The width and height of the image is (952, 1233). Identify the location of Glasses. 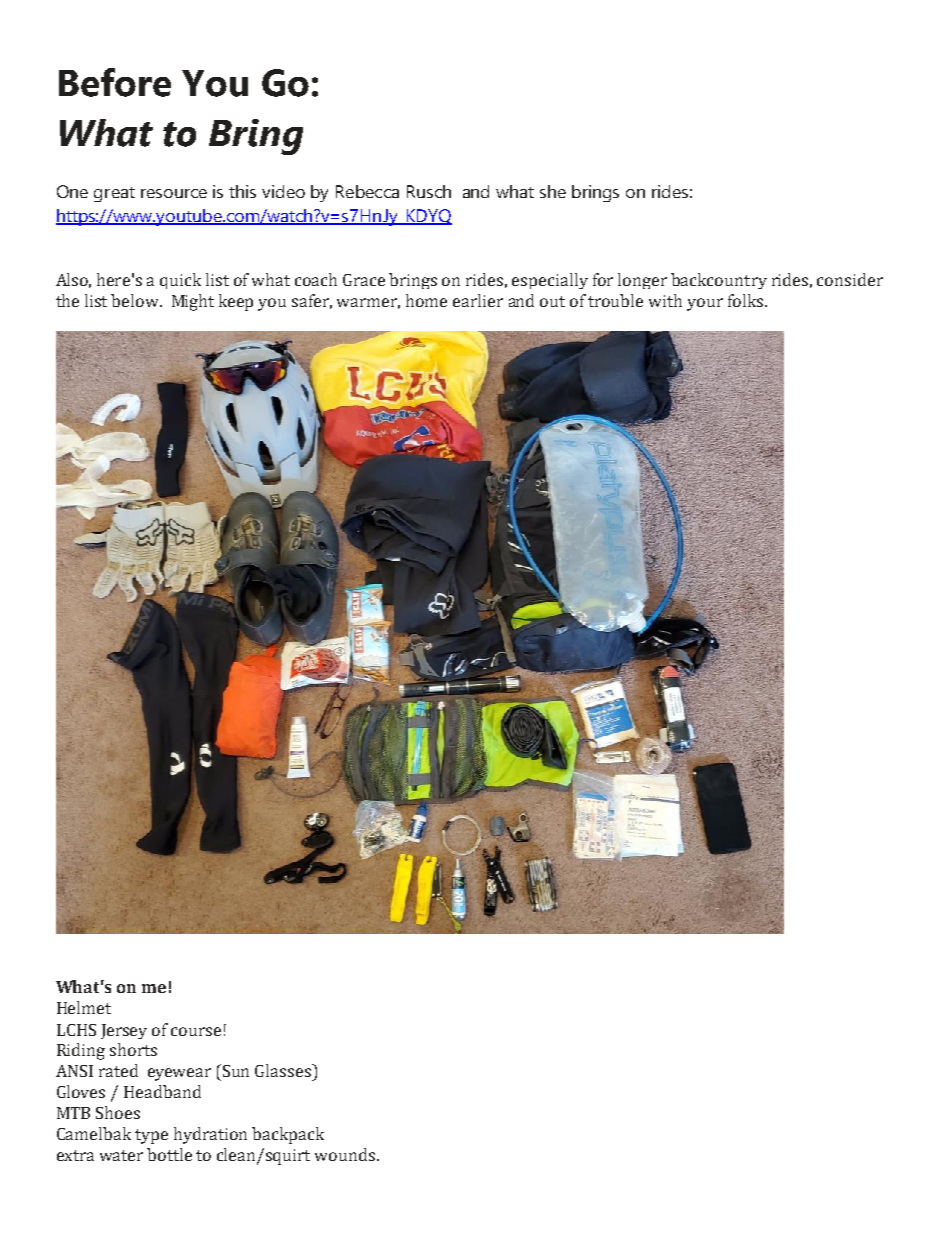
(284, 1070).
